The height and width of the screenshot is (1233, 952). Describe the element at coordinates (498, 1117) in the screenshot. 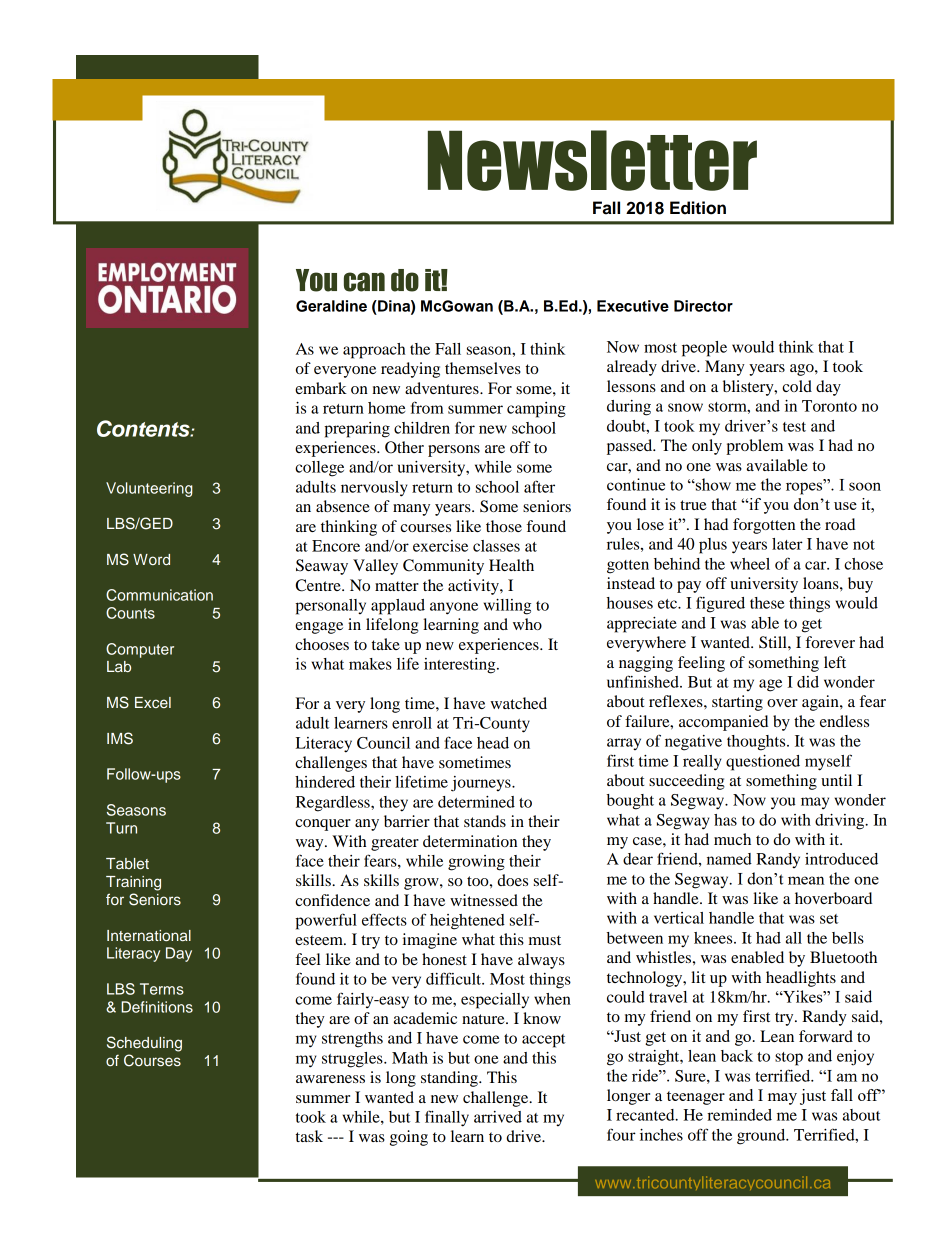

I see `arrived` at that location.
